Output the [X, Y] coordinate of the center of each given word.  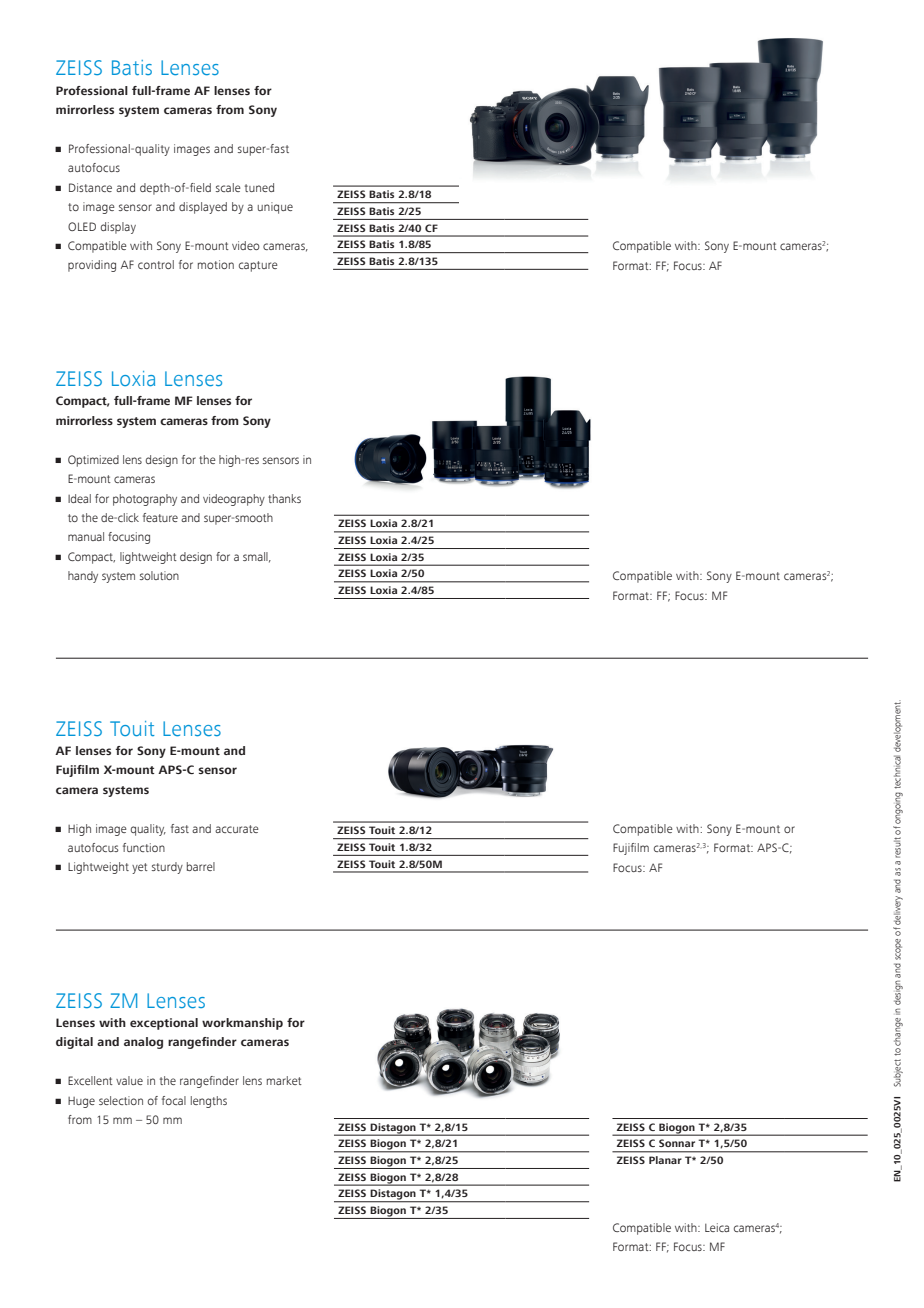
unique [275, 208]
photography [145, 500]
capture [258, 266]
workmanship [242, 1024]
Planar [665, 1160]
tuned [259, 187]
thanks [284, 498]
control [156, 264]
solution [159, 575]
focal [174, 1100]
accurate [237, 829]
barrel [201, 866]
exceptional [164, 1024]
